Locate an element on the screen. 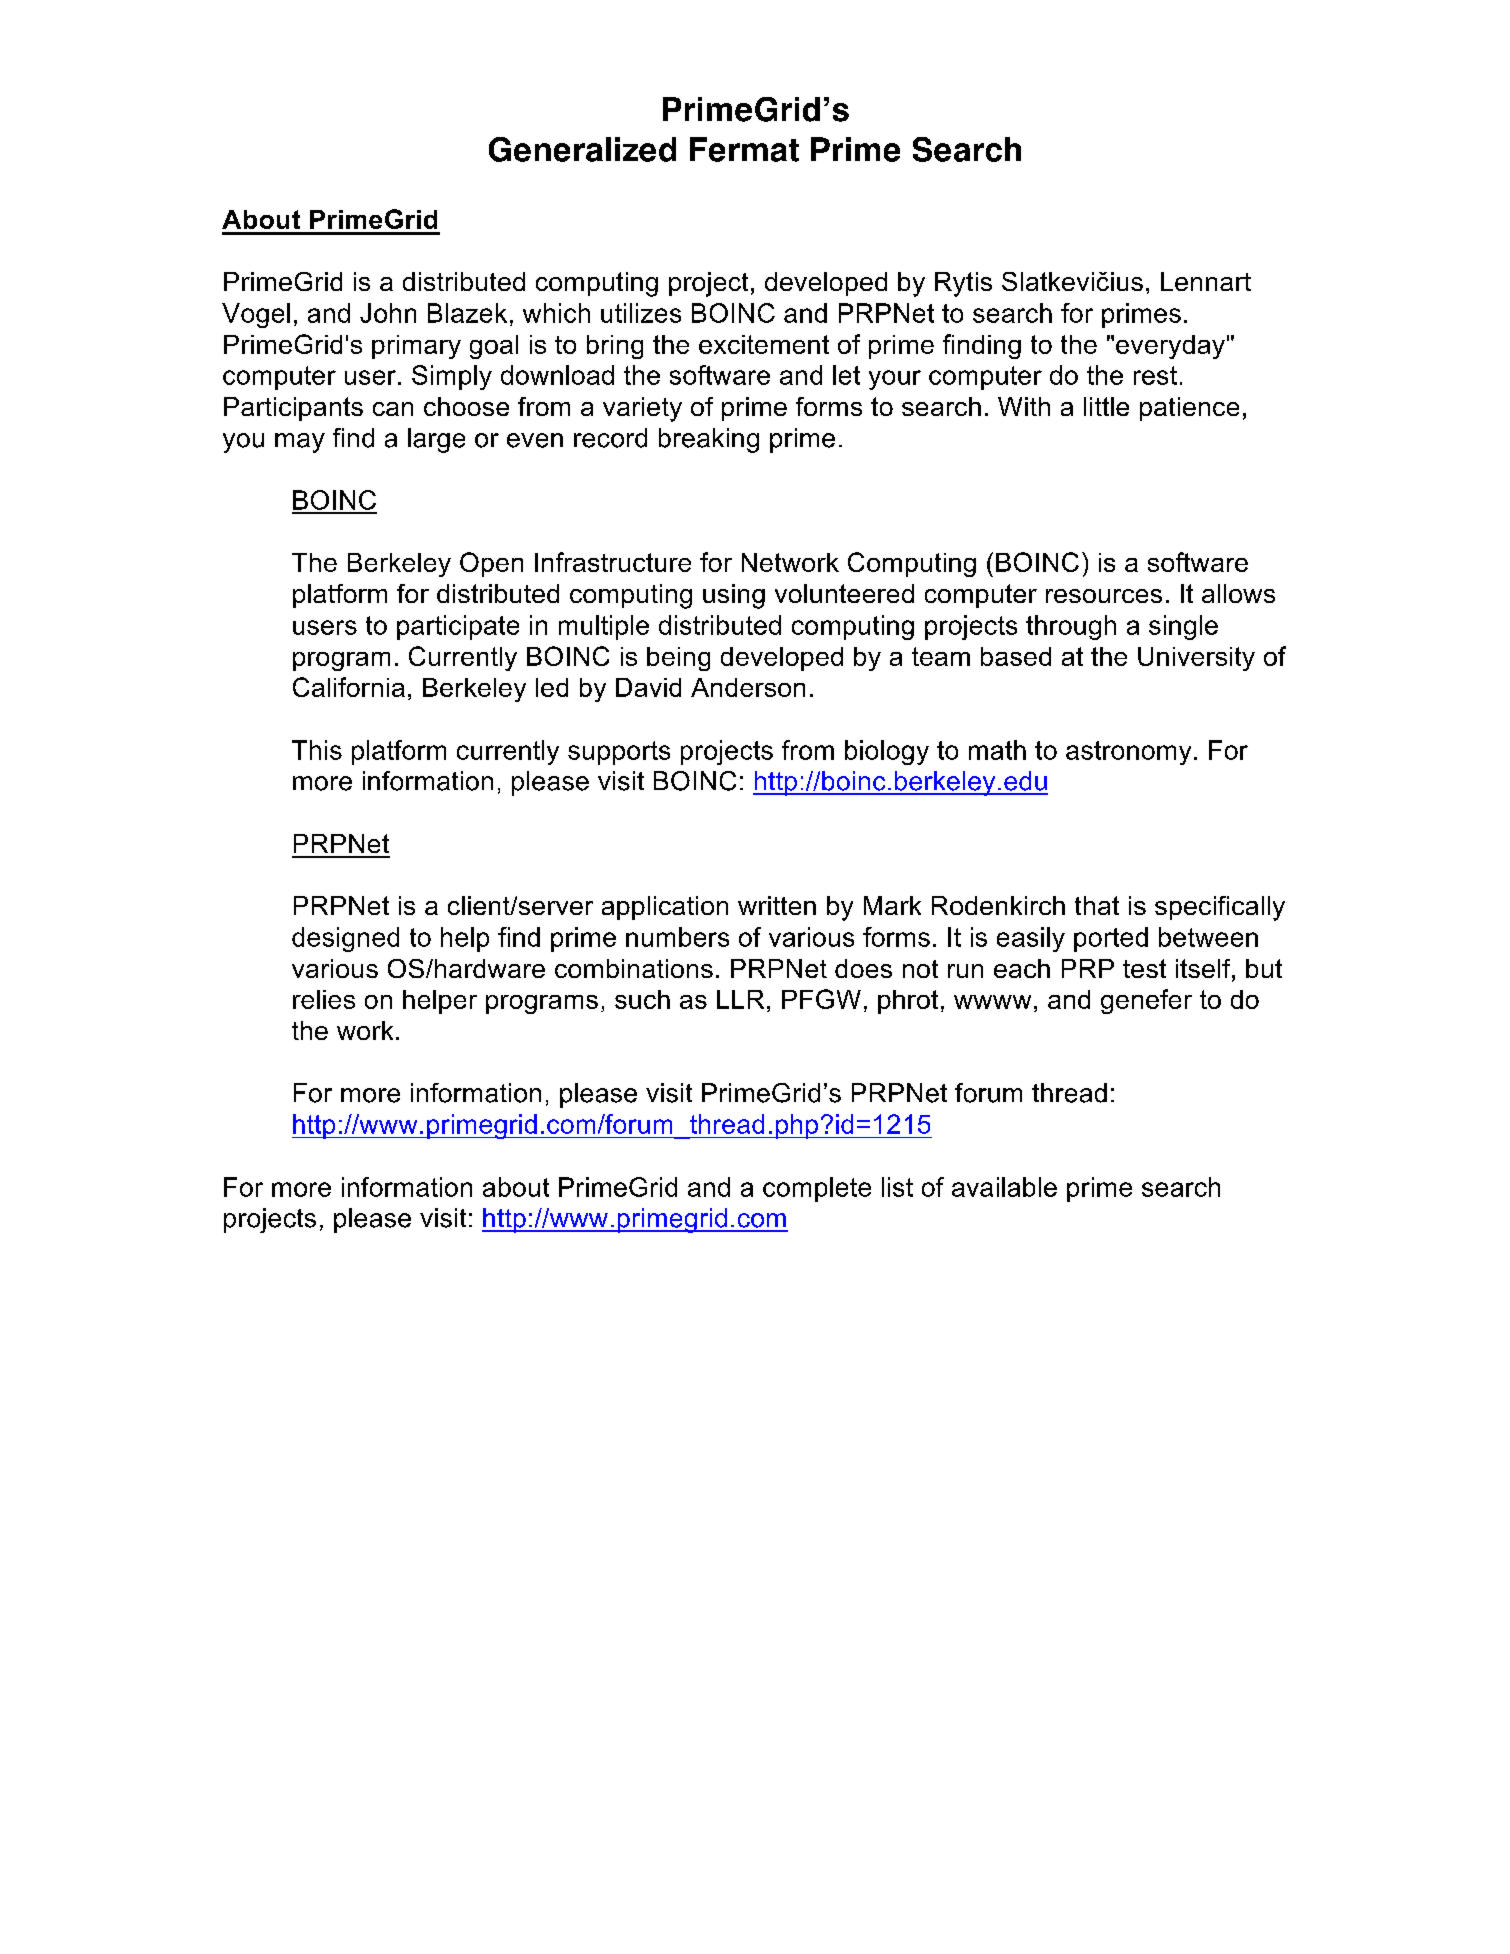  test is located at coordinates (1144, 968).
